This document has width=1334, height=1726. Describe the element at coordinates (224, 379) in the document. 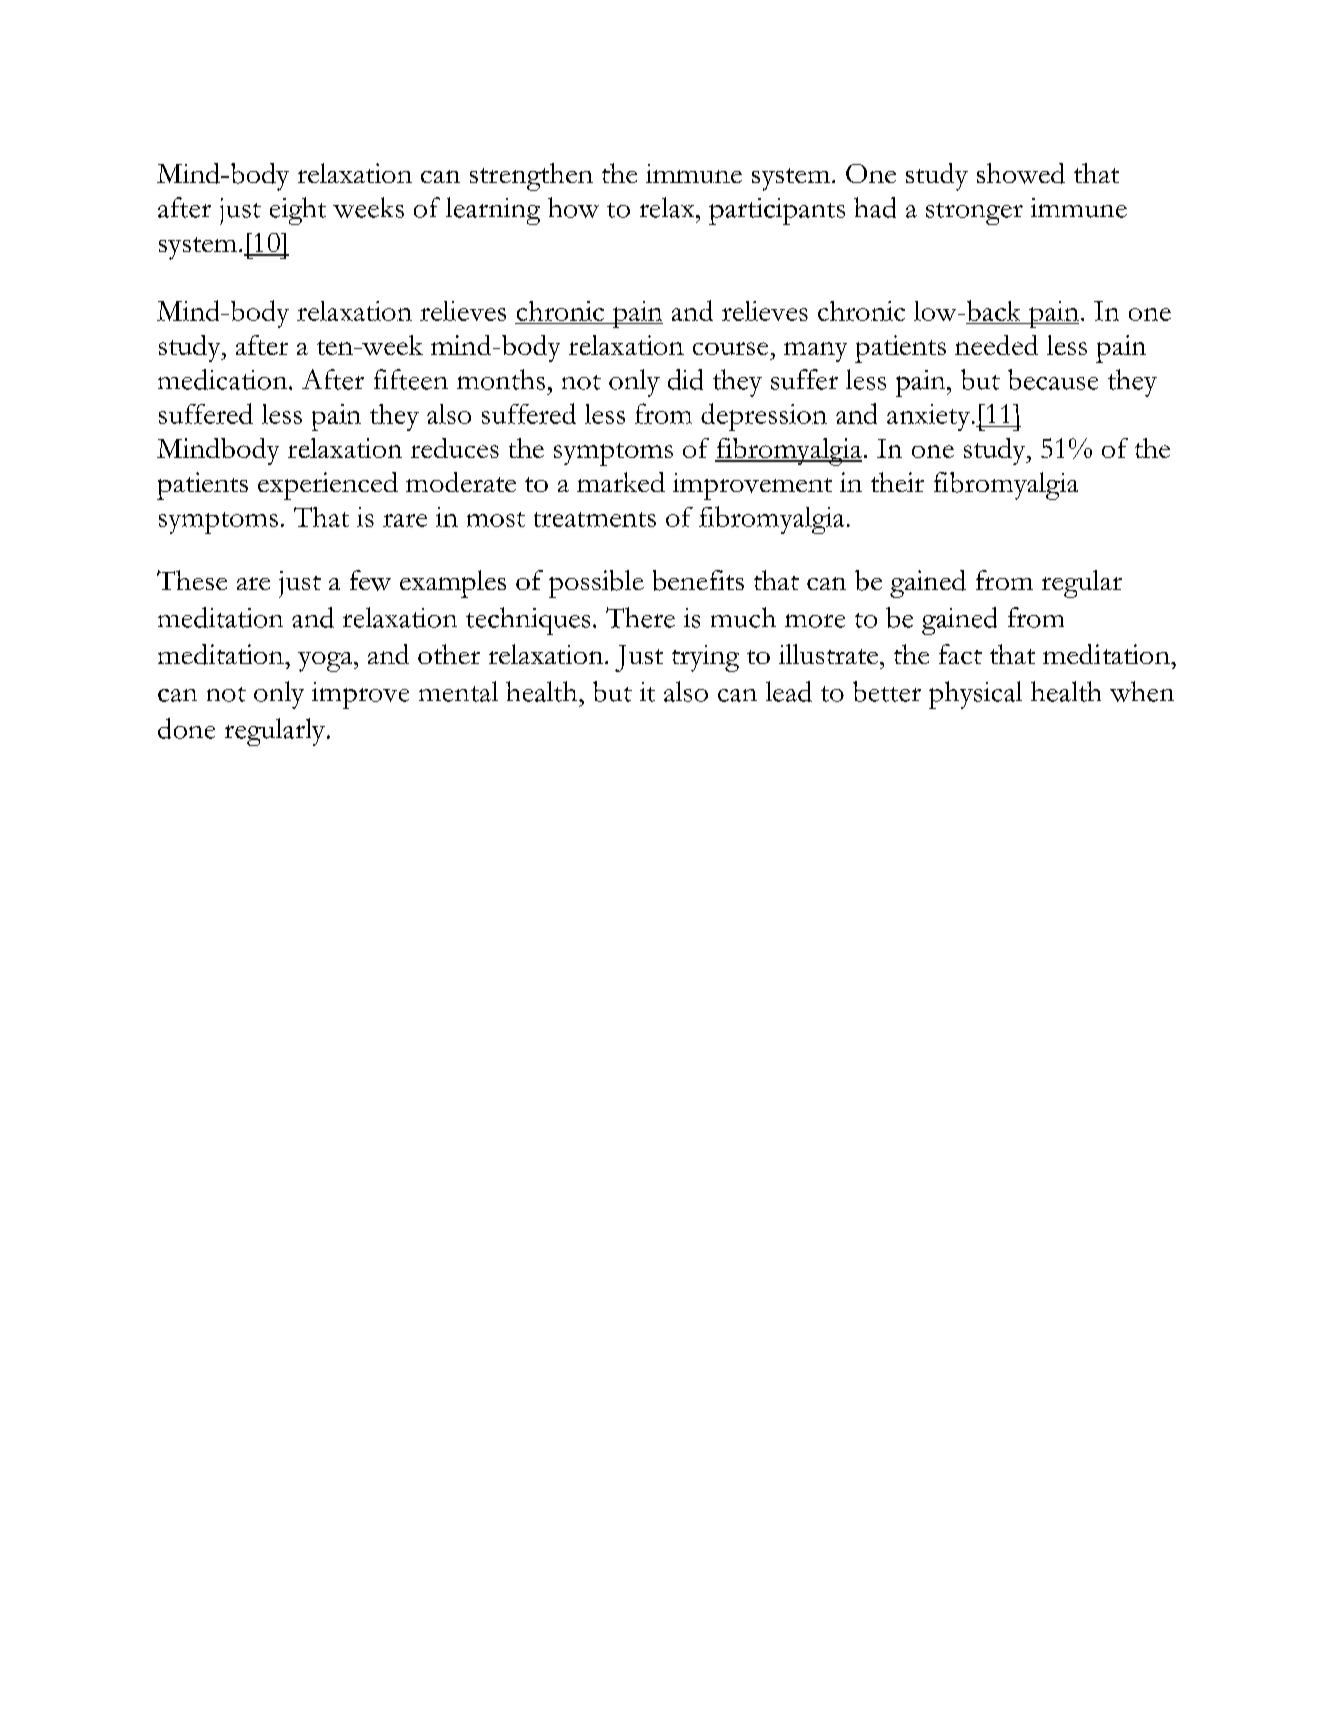

I see `medication` at that location.
